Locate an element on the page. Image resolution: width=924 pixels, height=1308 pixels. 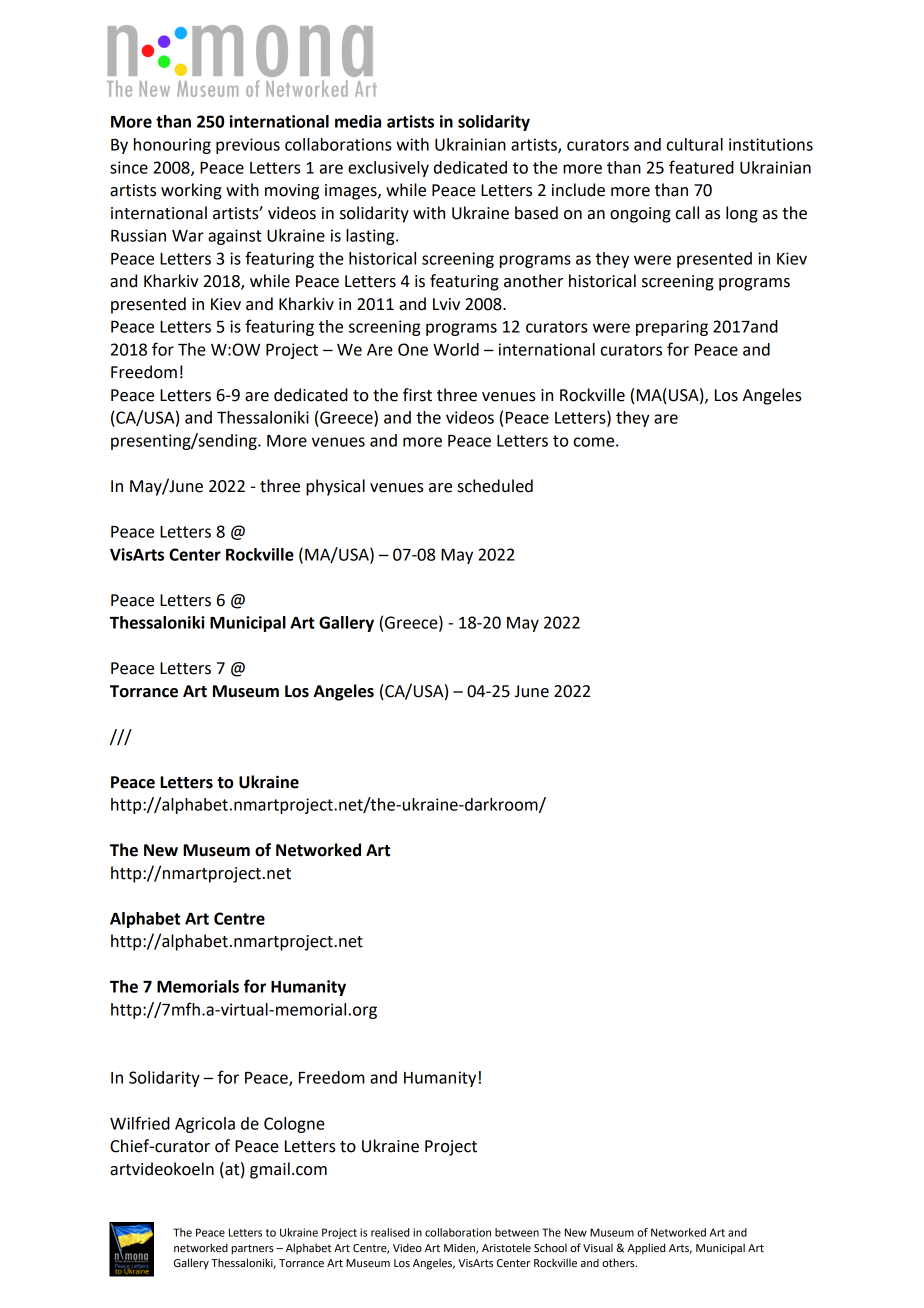
partners is located at coordinates (252, 1249).
